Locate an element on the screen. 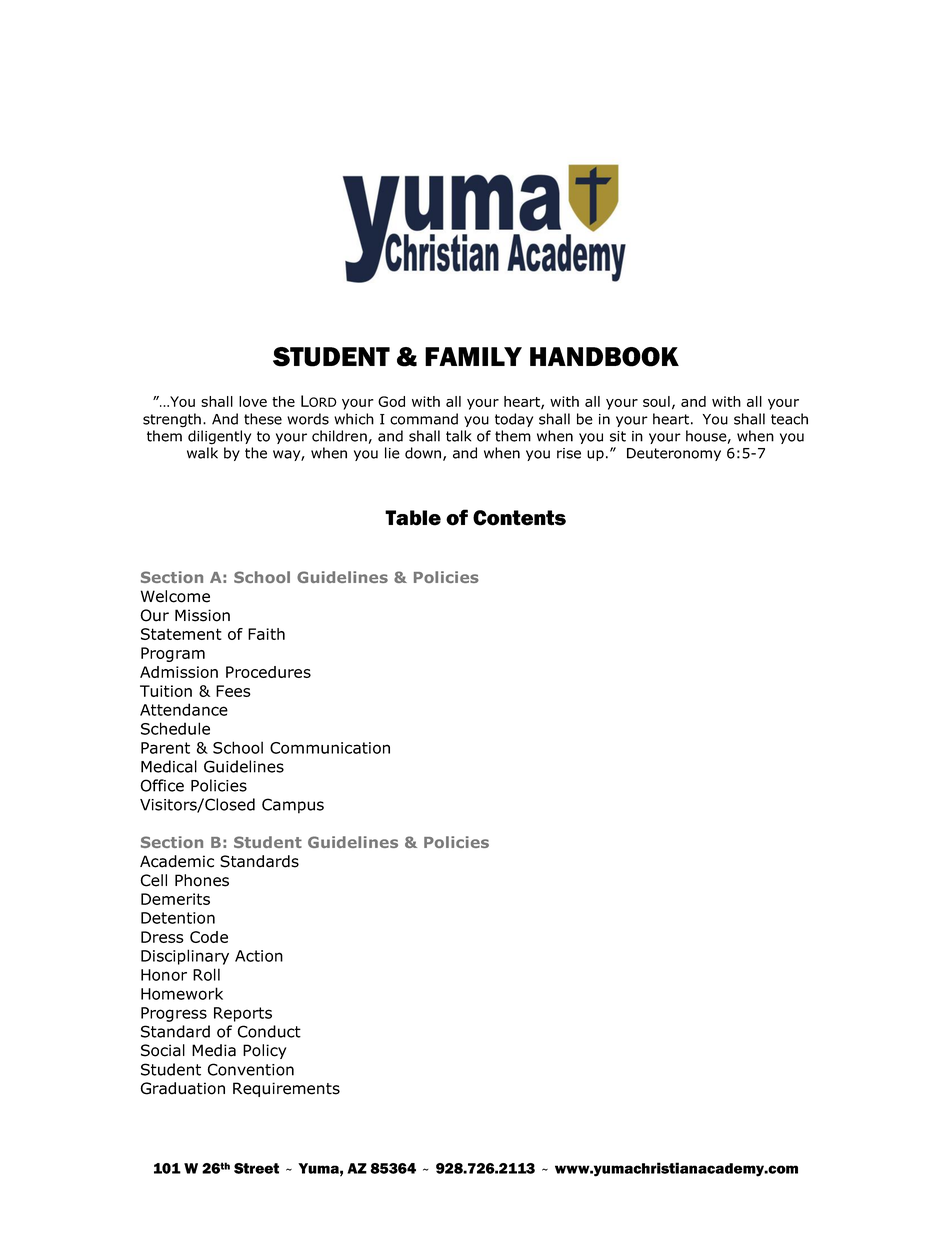  Medical is located at coordinates (169, 766).
